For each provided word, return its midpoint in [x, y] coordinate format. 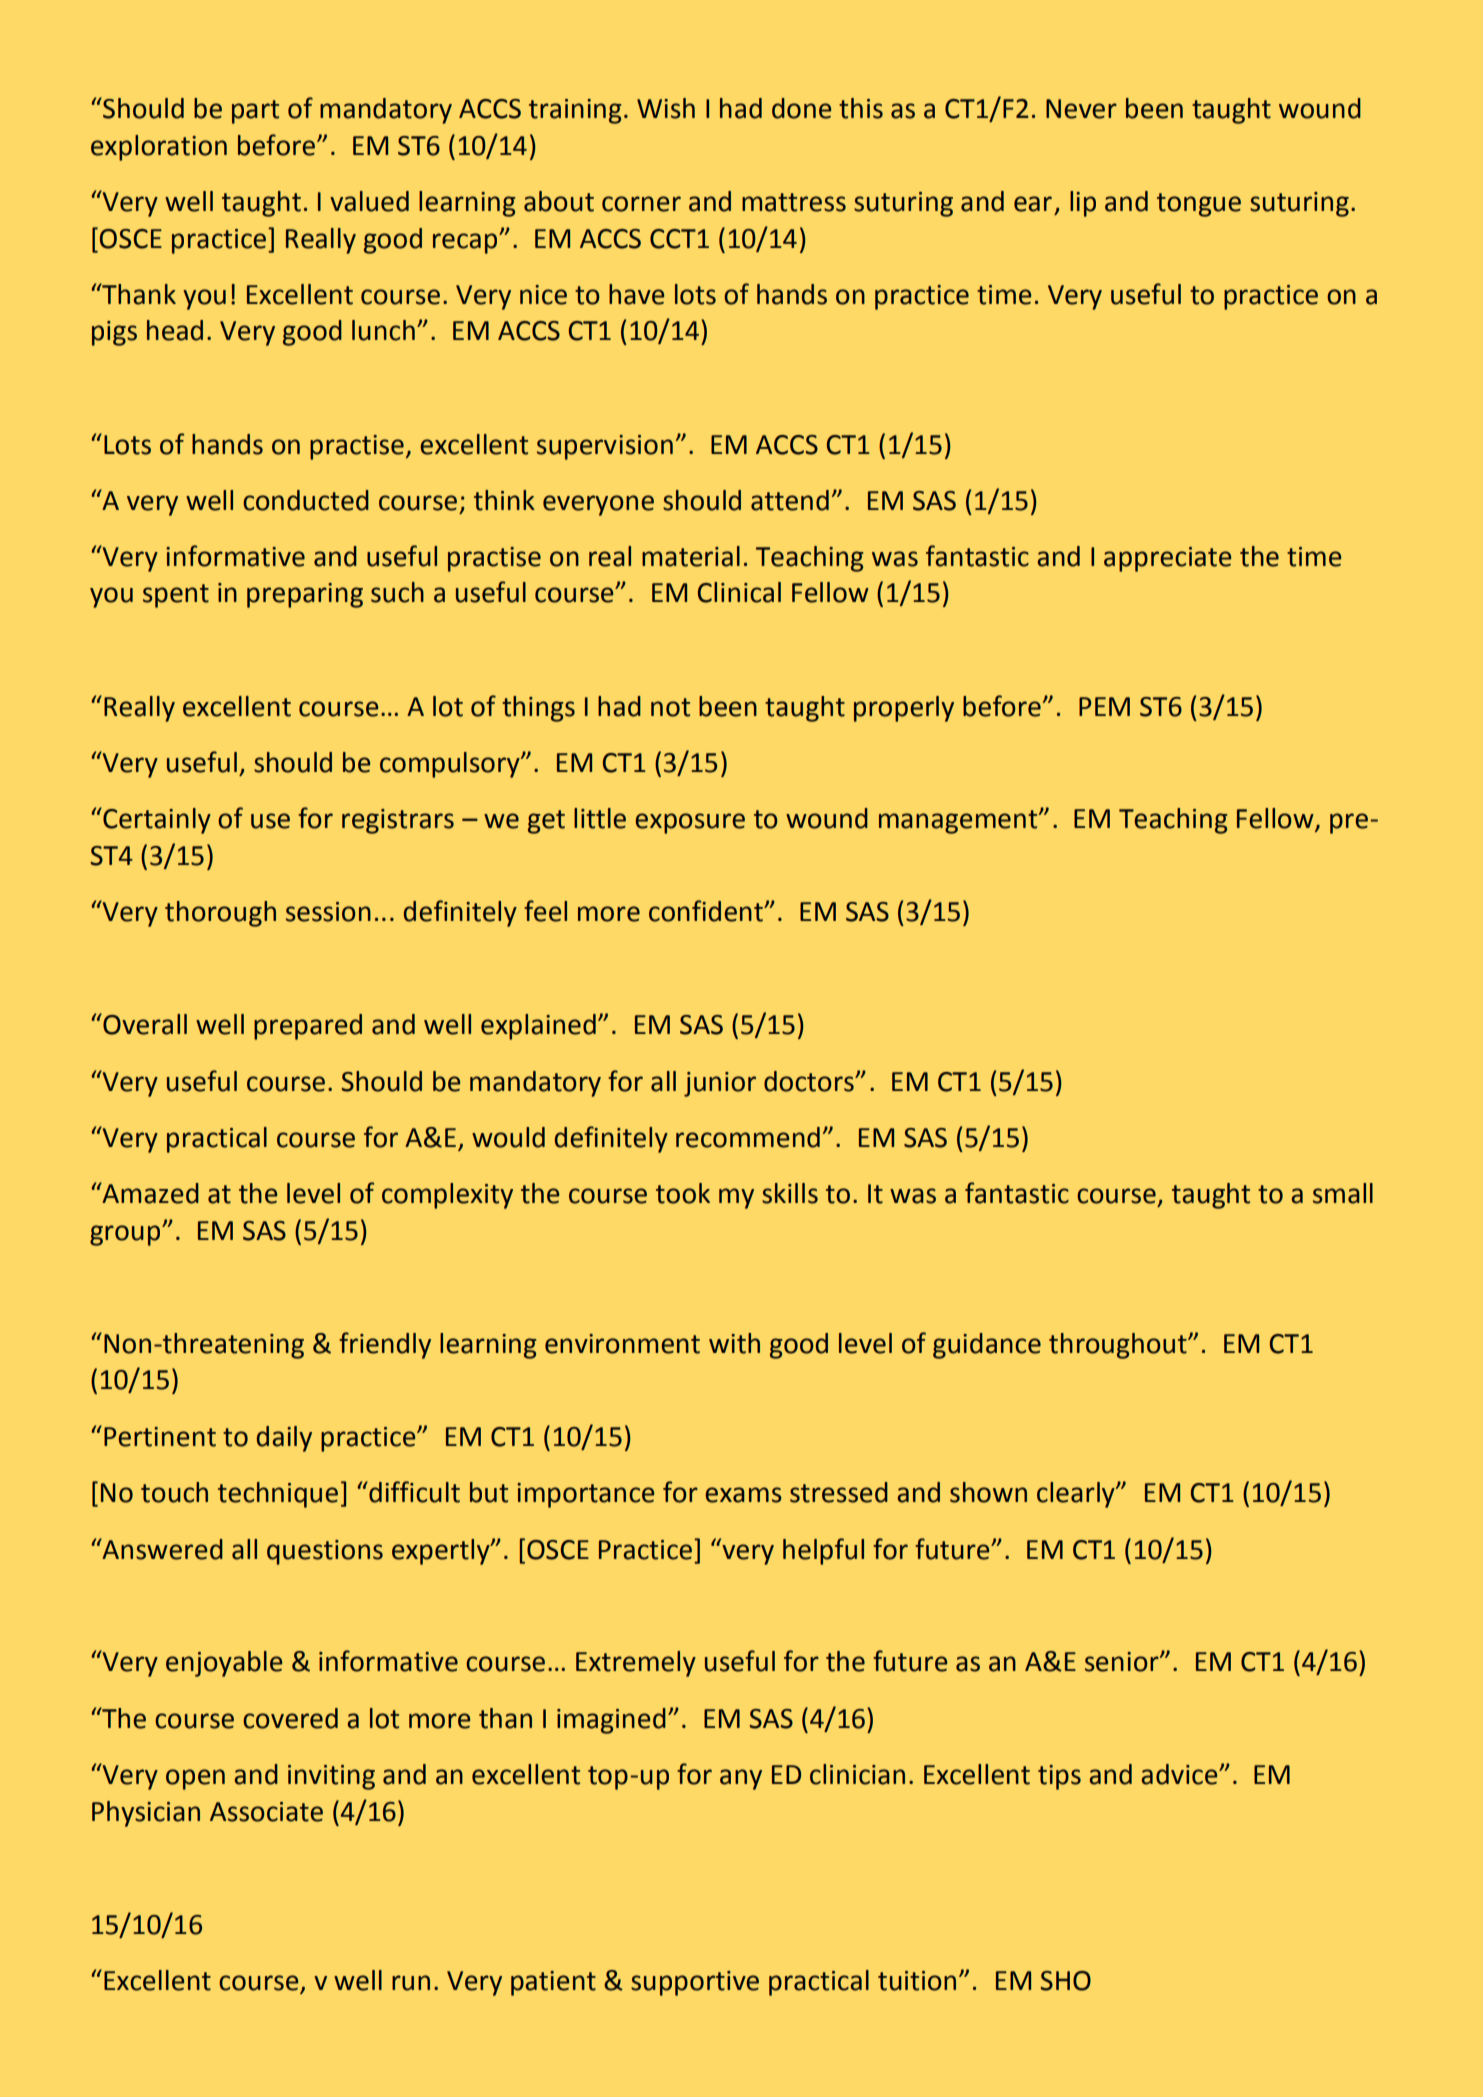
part [255, 112]
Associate [266, 1812]
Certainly [156, 820]
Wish [666, 108]
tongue [1199, 205]
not [670, 707]
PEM [1104, 706]
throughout [1119, 1346]
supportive [695, 1983]
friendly [385, 1345]
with [734, 1343]
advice [1180, 1774]
